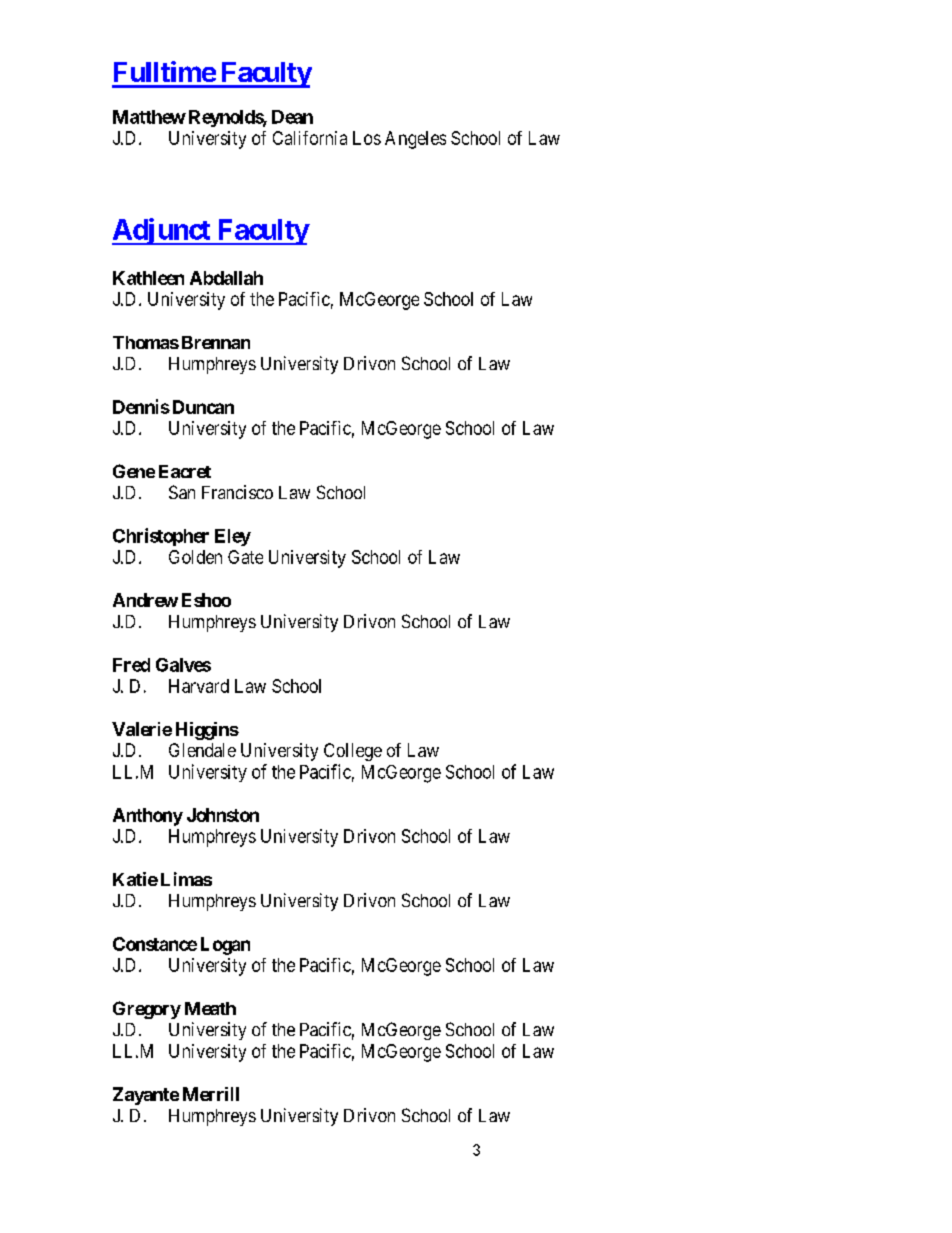 The height and width of the screenshot is (1233, 952). Describe the element at coordinates (292, 117) in the screenshot. I see `Dean` at that location.
